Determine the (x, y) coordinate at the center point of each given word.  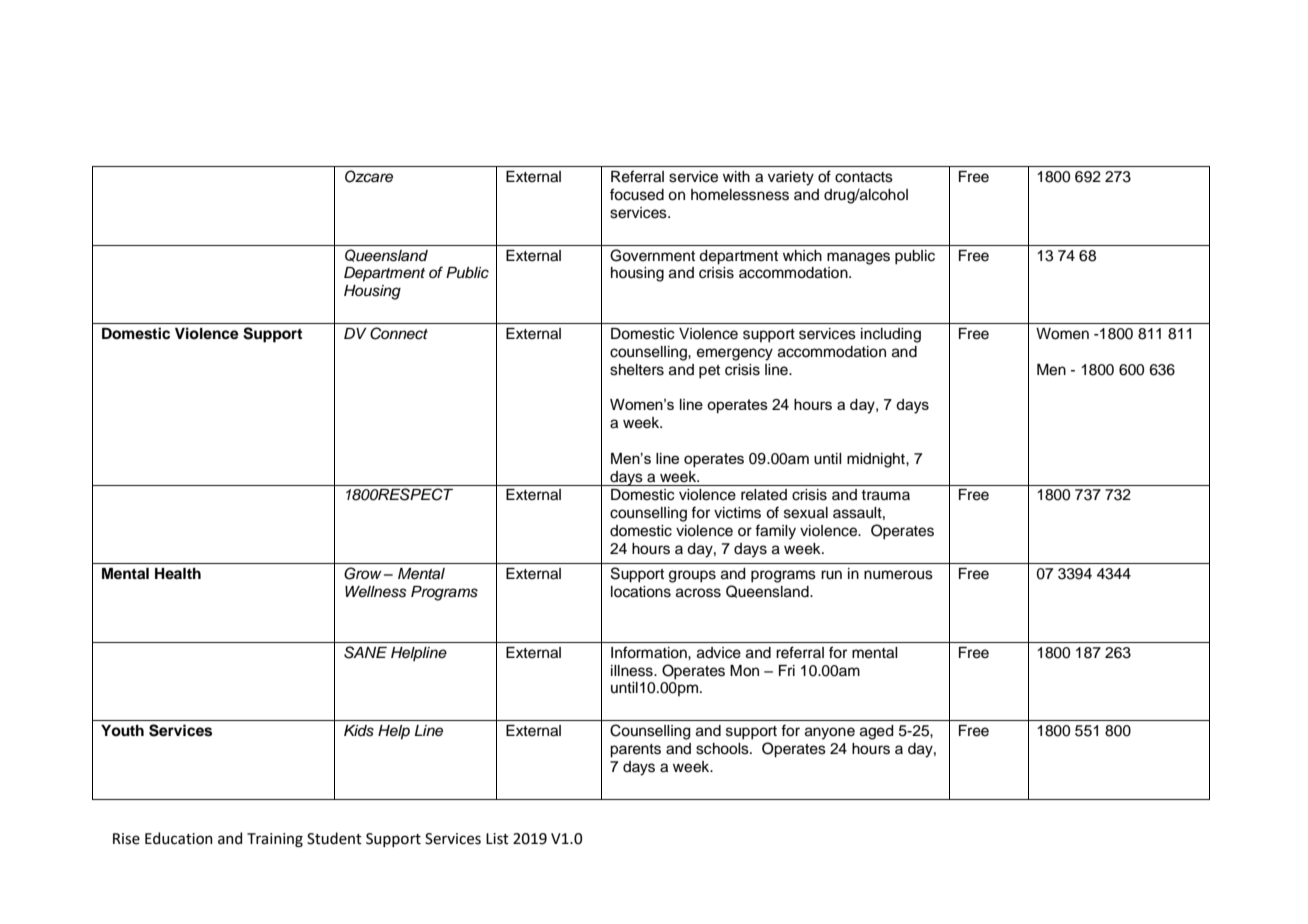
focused (637, 194)
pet (709, 372)
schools (723, 749)
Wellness (376, 592)
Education (179, 838)
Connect (399, 333)
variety (791, 178)
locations (641, 592)
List (497, 839)
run (831, 575)
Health (178, 573)
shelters (637, 370)
